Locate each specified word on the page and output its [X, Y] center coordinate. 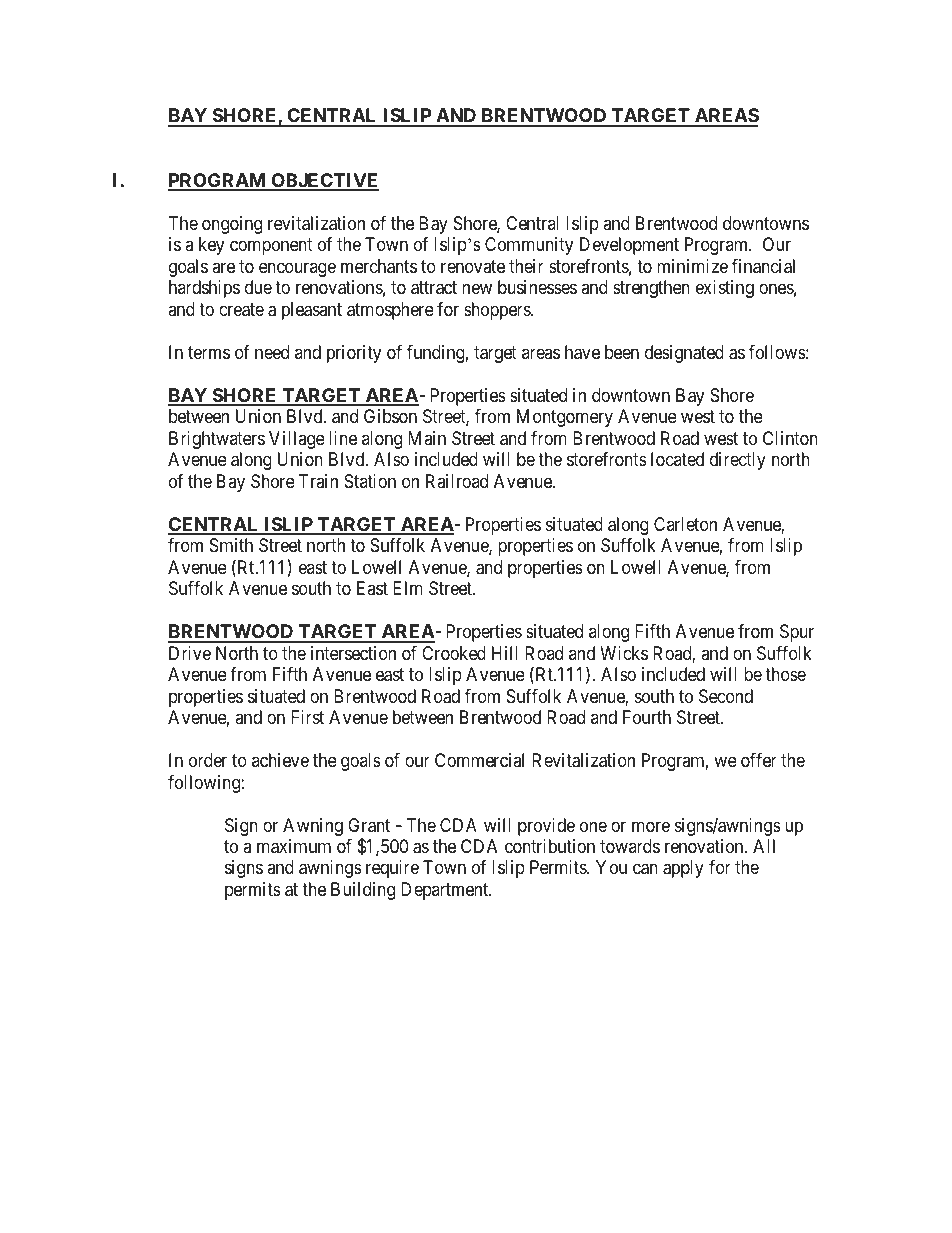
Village [297, 440]
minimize [692, 266]
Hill [505, 653]
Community [529, 246]
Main [427, 438]
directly [738, 461]
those [785, 674]
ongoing [232, 225]
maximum [294, 846]
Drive [190, 653]
